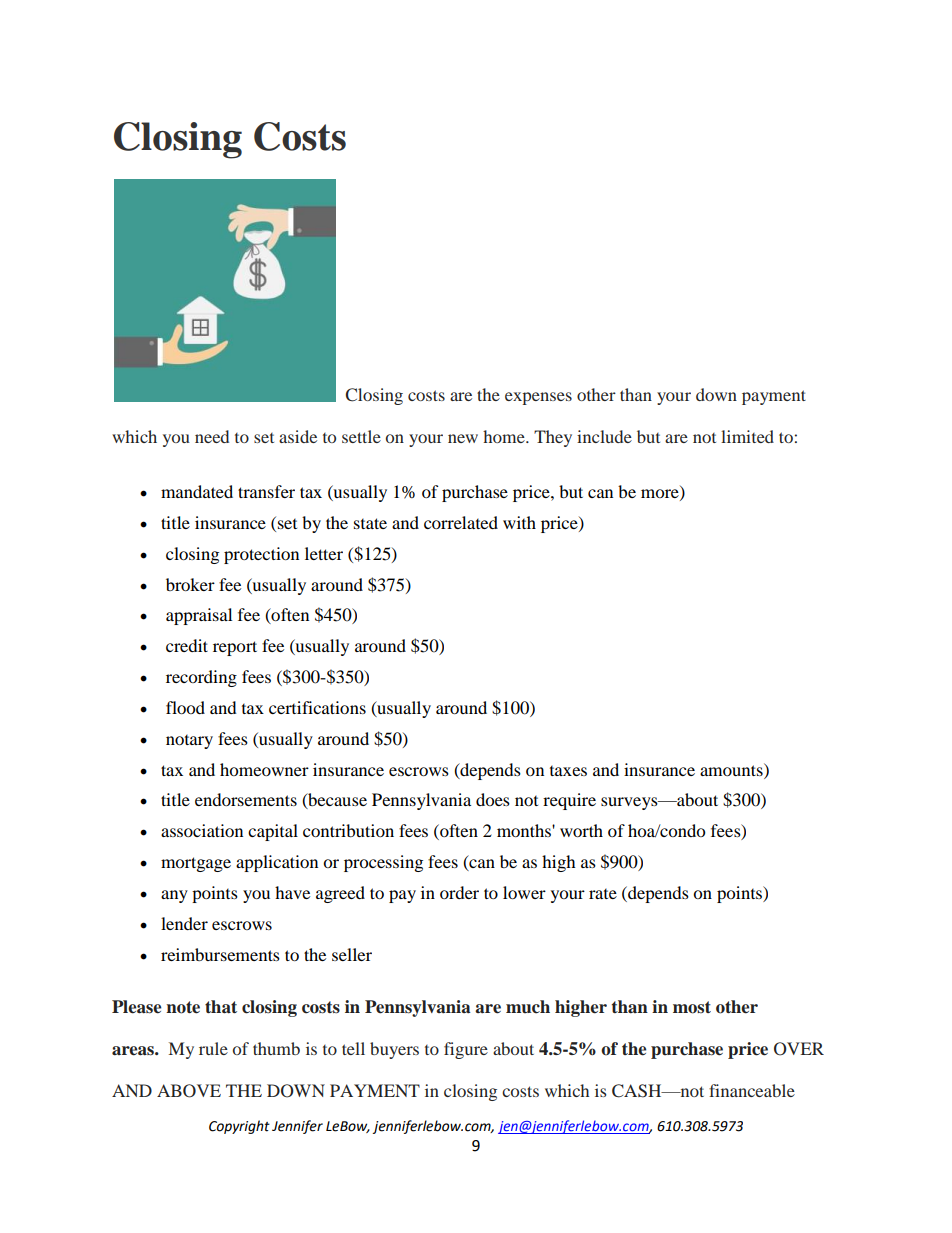  I want to click on figure, so click(466, 1050).
